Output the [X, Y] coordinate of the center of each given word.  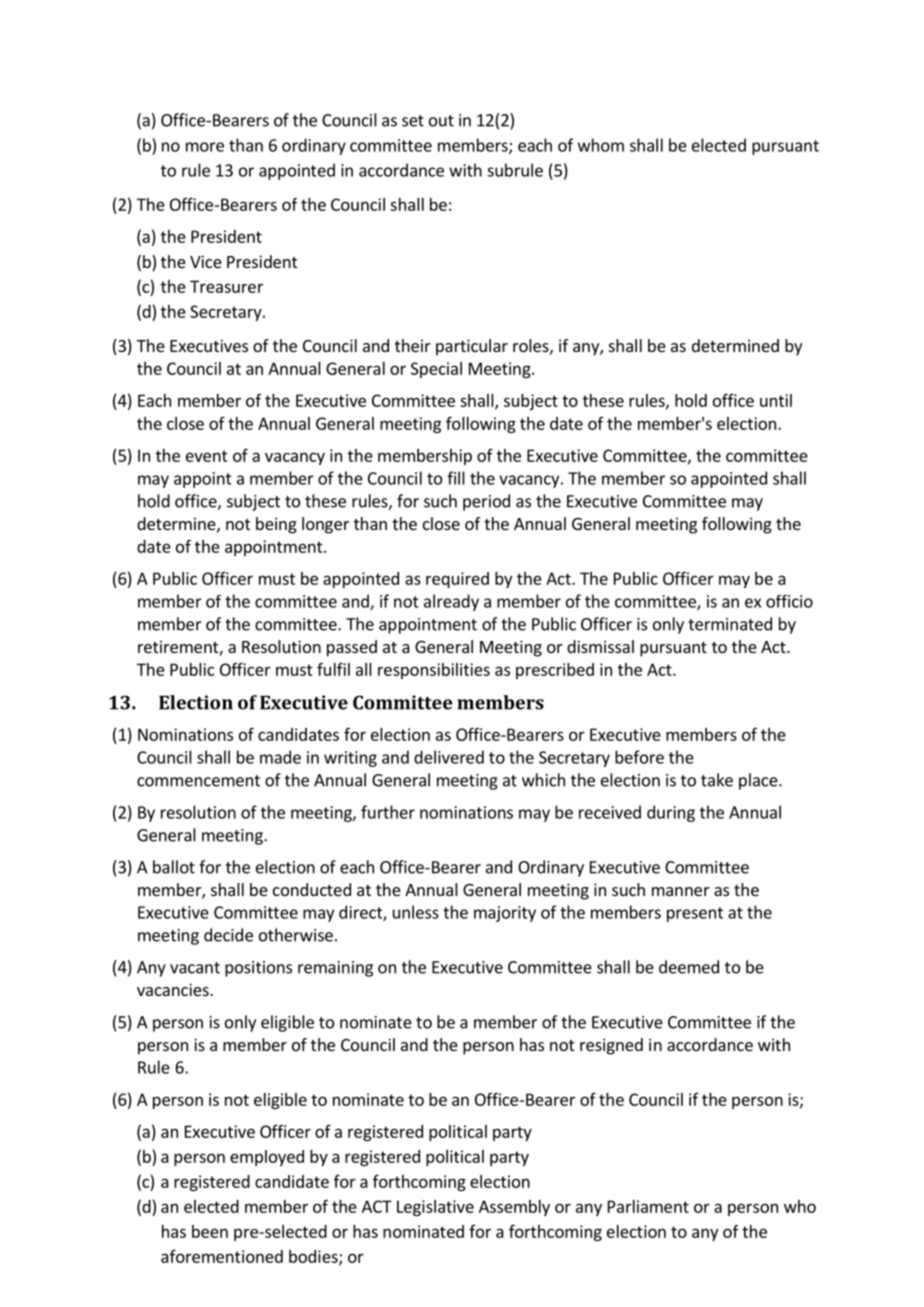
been [210, 1231]
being [276, 525]
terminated [730, 624]
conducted [312, 889]
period [486, 502]
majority [505, 914]
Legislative [435, 1208]
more [205, 147]
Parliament [648, 1206]
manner [681, 891]
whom [601, 145]
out [441, 121]
